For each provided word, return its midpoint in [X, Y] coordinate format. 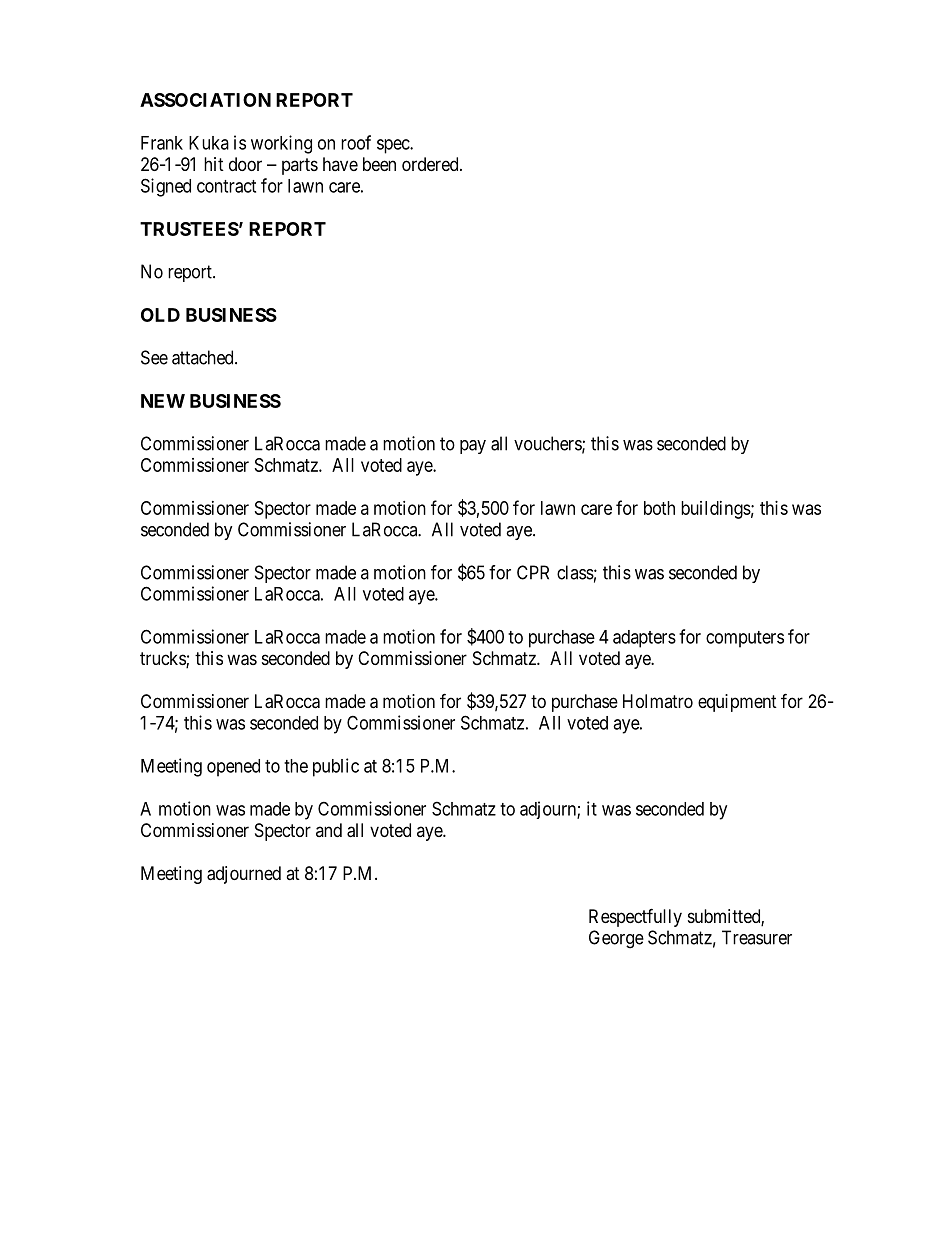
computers [745, 639]
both [659, 508]
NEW [163, 401]
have [340, 164]
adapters [644, 639]
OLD [160, 315]
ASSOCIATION [205, 100]
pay [473, 447]
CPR [533, 572]
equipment [737, 703]
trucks [163, 659]
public [336, 767]
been [379, 164]
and [329, 830]
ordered [431, 164]
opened [233, 768]
